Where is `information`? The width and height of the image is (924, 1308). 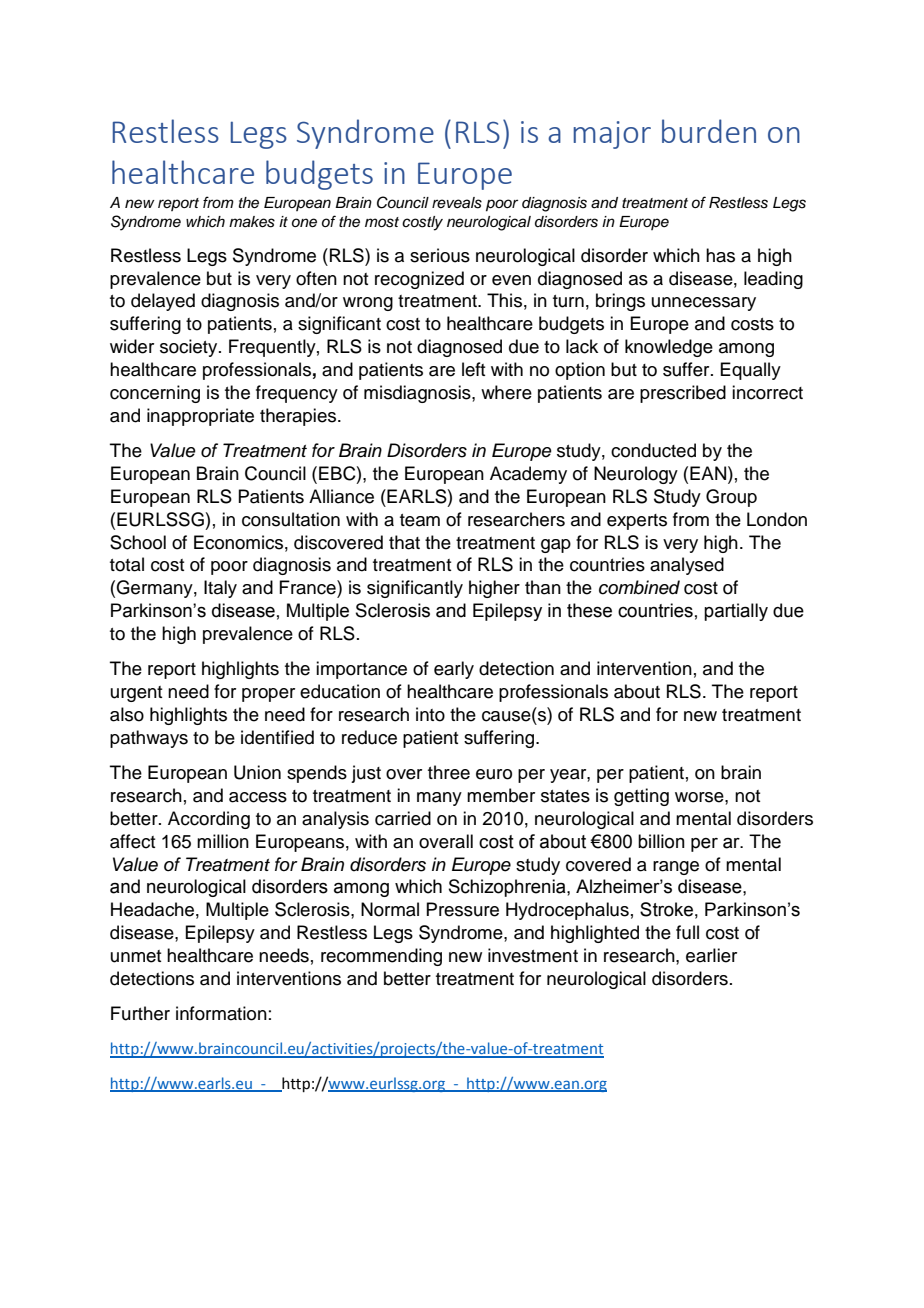
information is located at coordinates (221, 1013).
